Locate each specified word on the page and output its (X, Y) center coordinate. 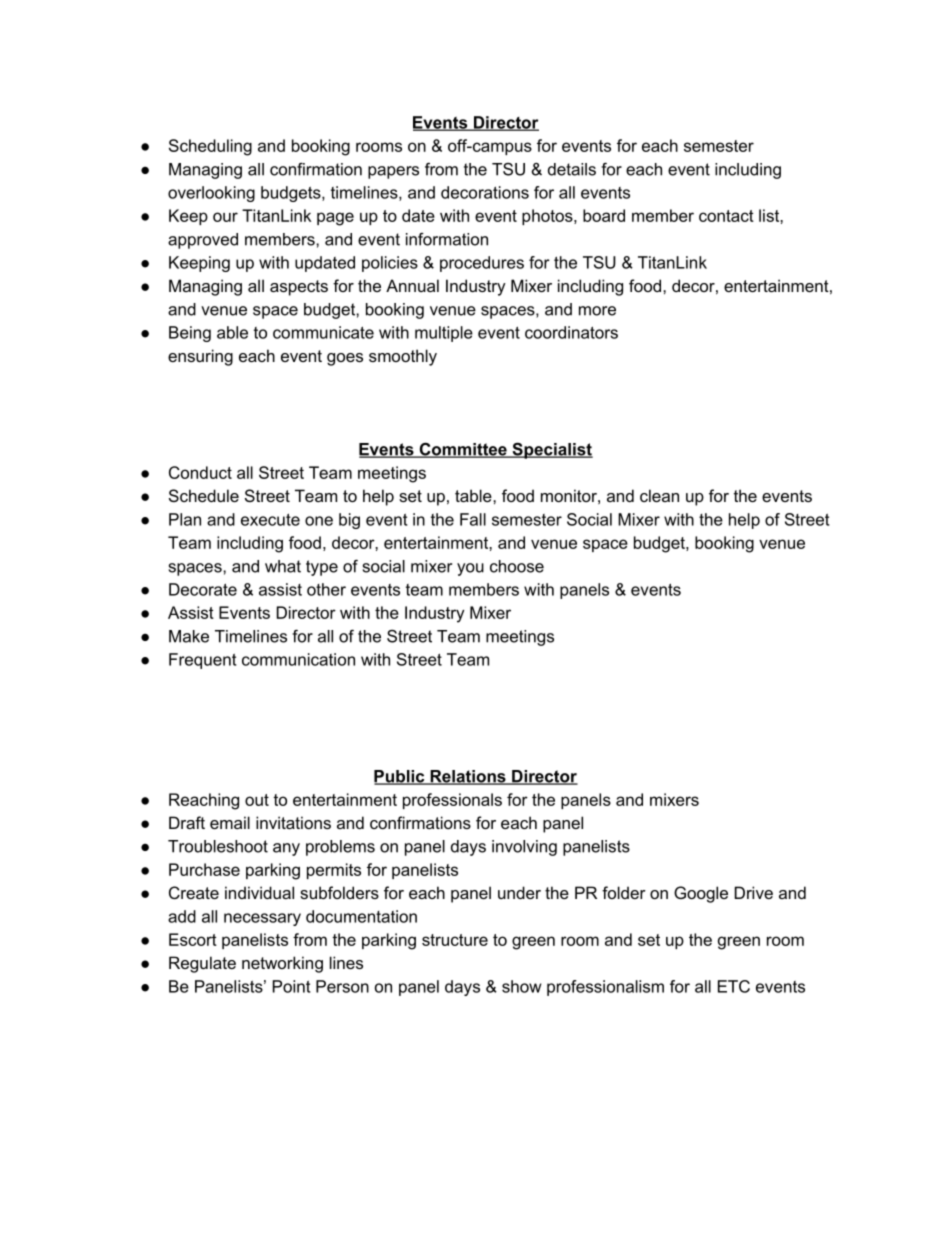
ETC (734, 986)
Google (701, 894)
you (470, 569)
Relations (468, 777)
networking (282, 964)
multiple (444, 334)
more (597, 311)
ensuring (200, 357)
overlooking (211, 194)
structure (455, 940)
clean (659, 495)
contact (726, 216)
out (257, 800)
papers (393, 172)
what (283, 566)
